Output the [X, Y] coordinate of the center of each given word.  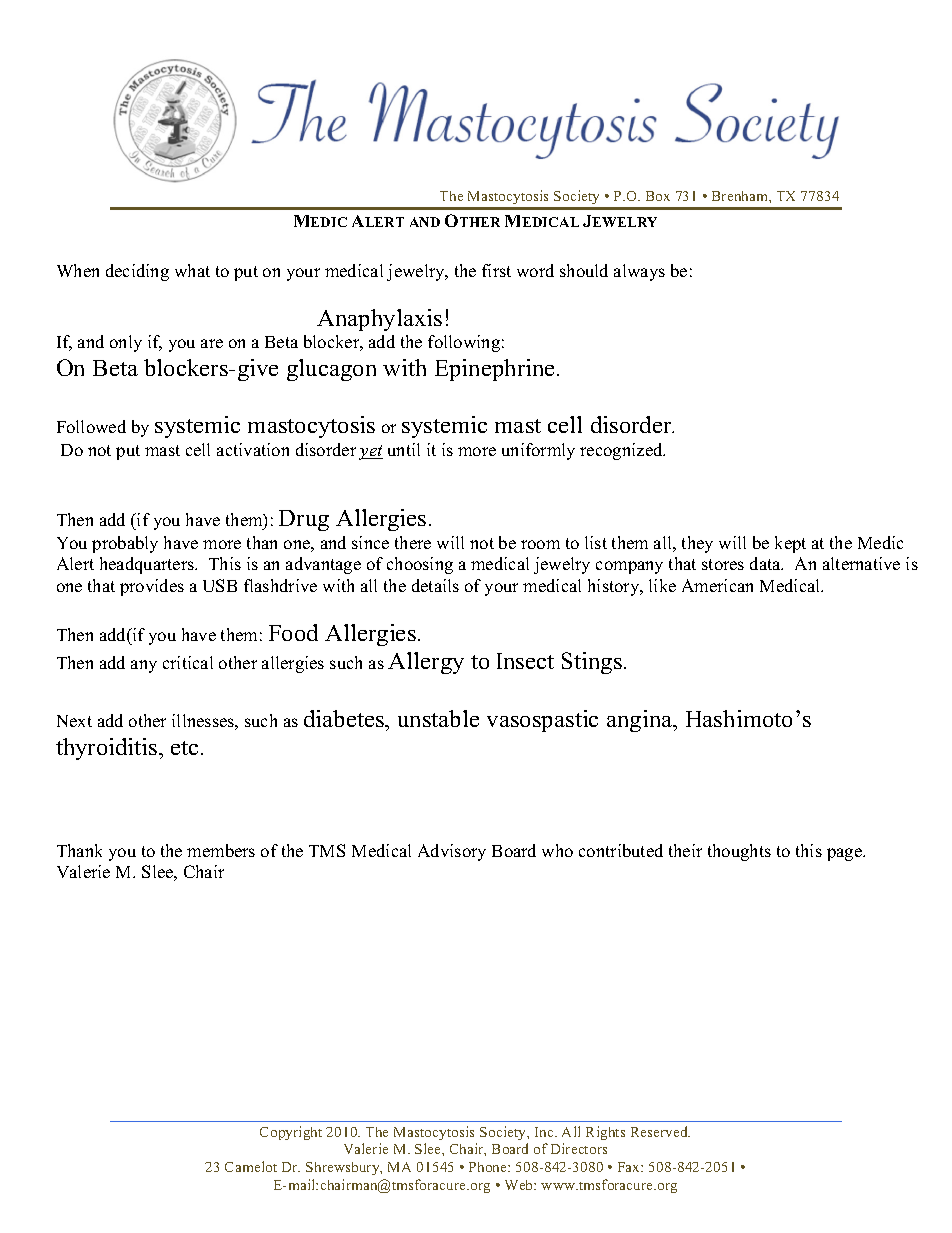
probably [125, 544]
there [413, 542]
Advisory [452, 852]
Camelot [251, 1166]
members [221, 850]
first [496, 270]
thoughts [739, 852]
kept [790, 544]
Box [658, 196]
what [192, 270]
